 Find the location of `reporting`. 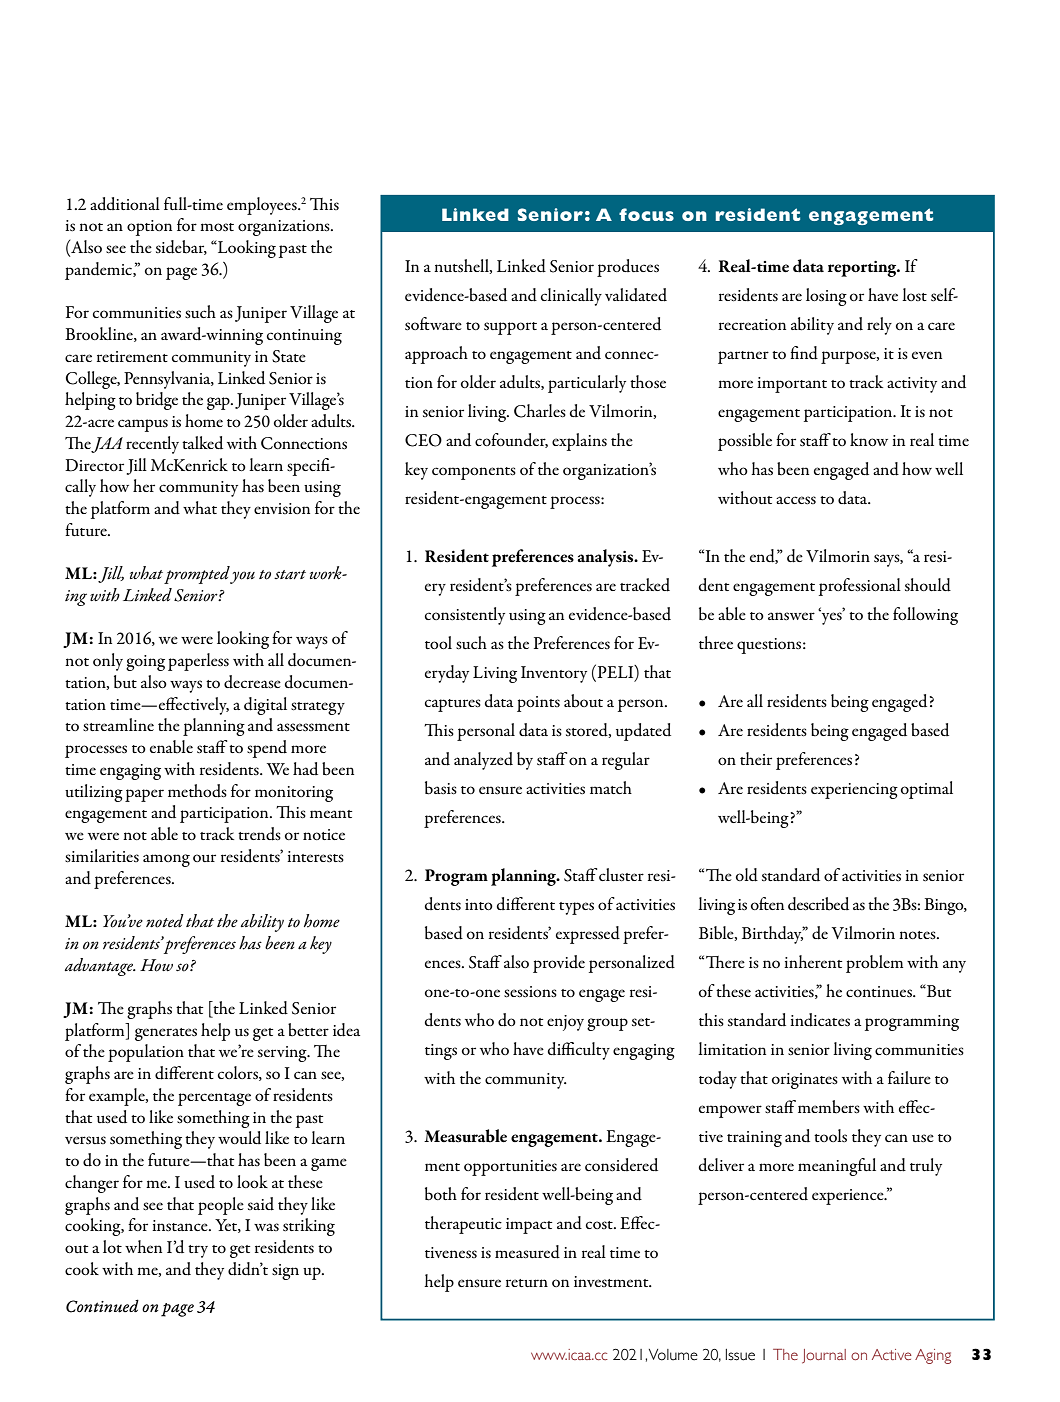

reporting is located at coordinates (863, 269).
